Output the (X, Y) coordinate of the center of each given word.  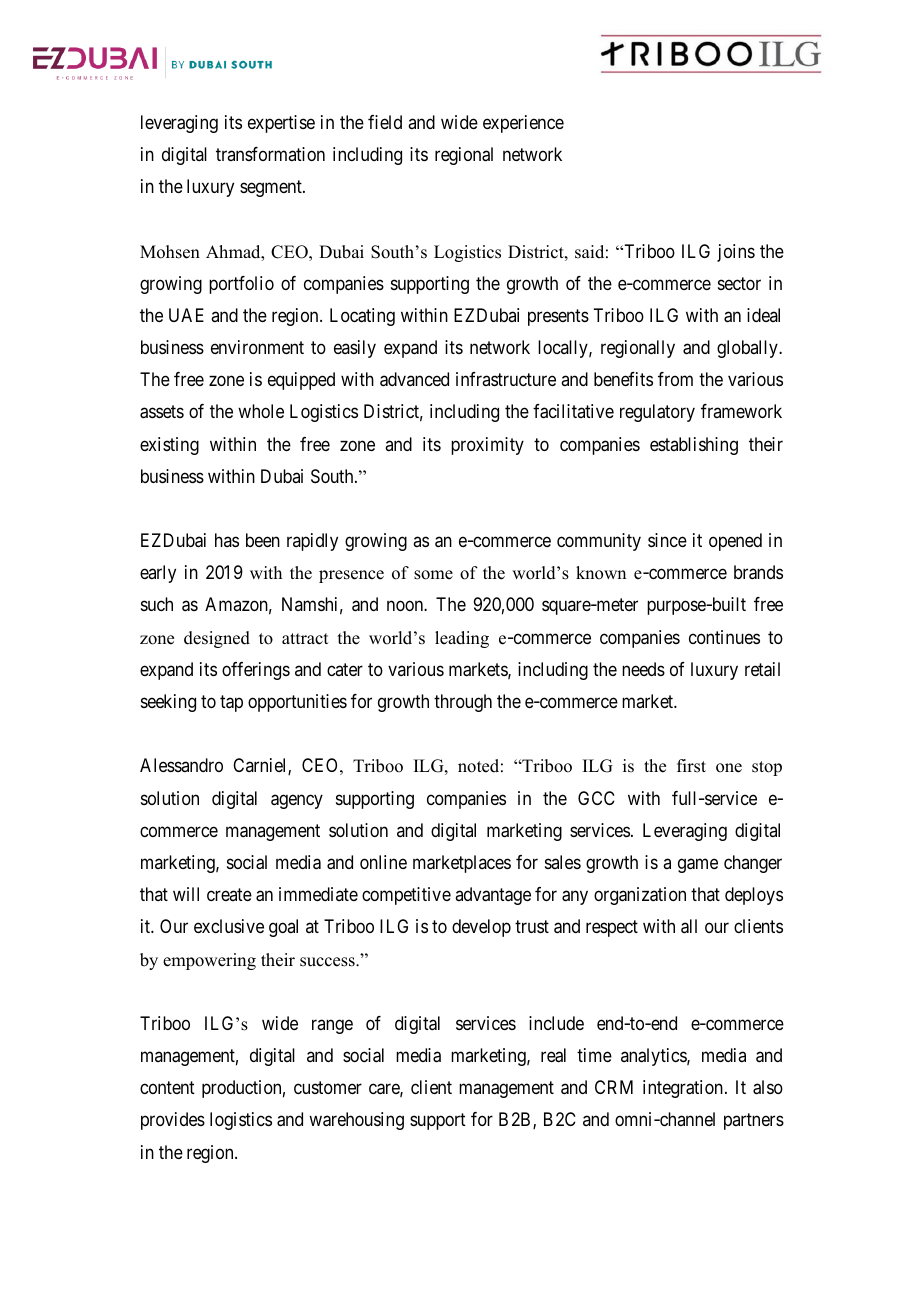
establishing (694, 446)
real (553, 1055)
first (691, 766)
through (463, 703)
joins (736, 253)
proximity (487, 446)
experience (523, 124)
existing (169, 446)
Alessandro (181, 765)
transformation (270, 154)
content (167, 1088)
